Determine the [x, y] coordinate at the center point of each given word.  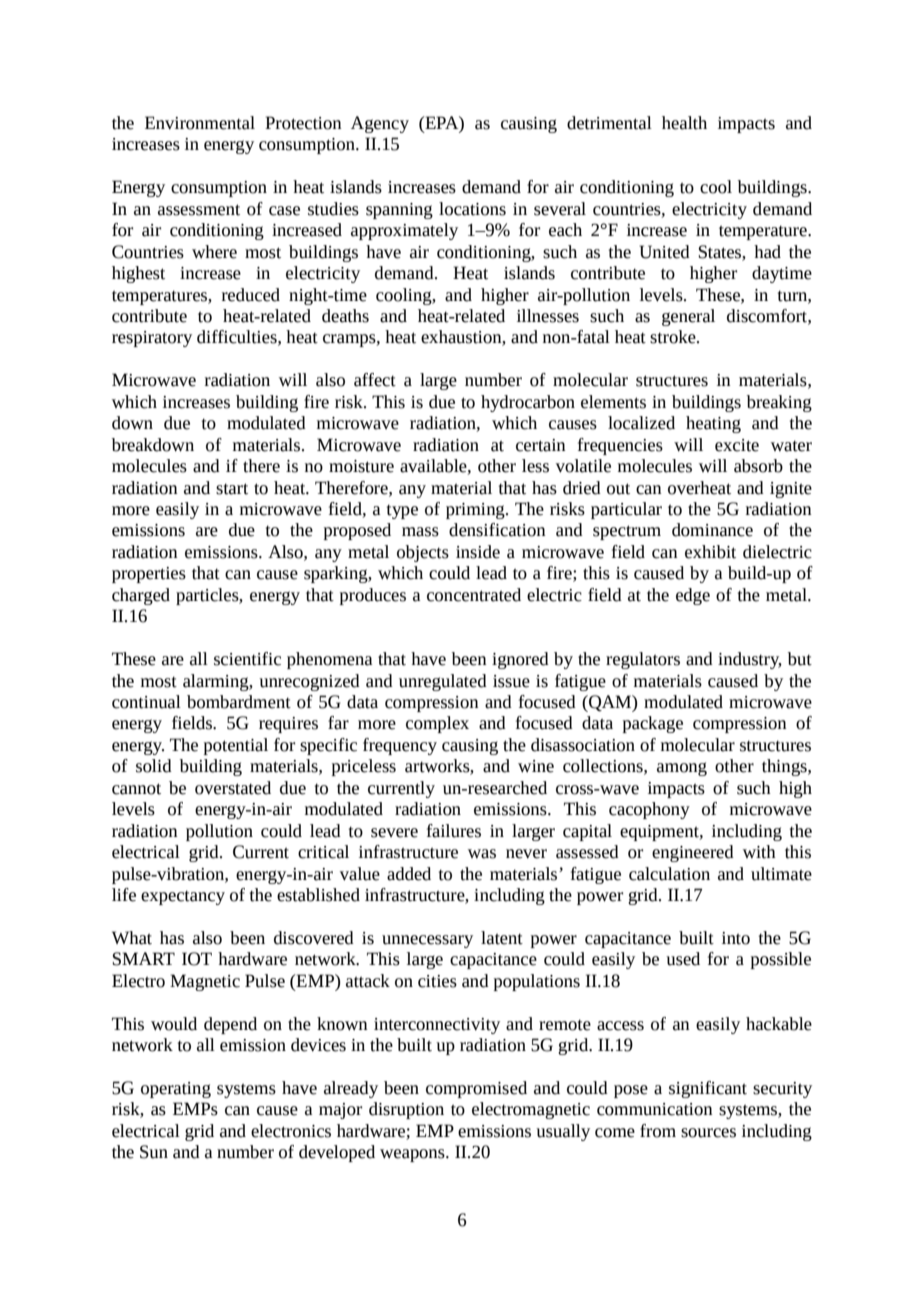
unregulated [443, 682]
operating [176, 1090]
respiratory [152, 339]
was [482, 854]
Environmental [200, 123]
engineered [693, 853]
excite [737, 445]
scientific [247, 659]
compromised [476, 1089]
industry [750, 660]
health [684, 123]
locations [472, 209]
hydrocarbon [528, 403]
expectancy [183, 897]
